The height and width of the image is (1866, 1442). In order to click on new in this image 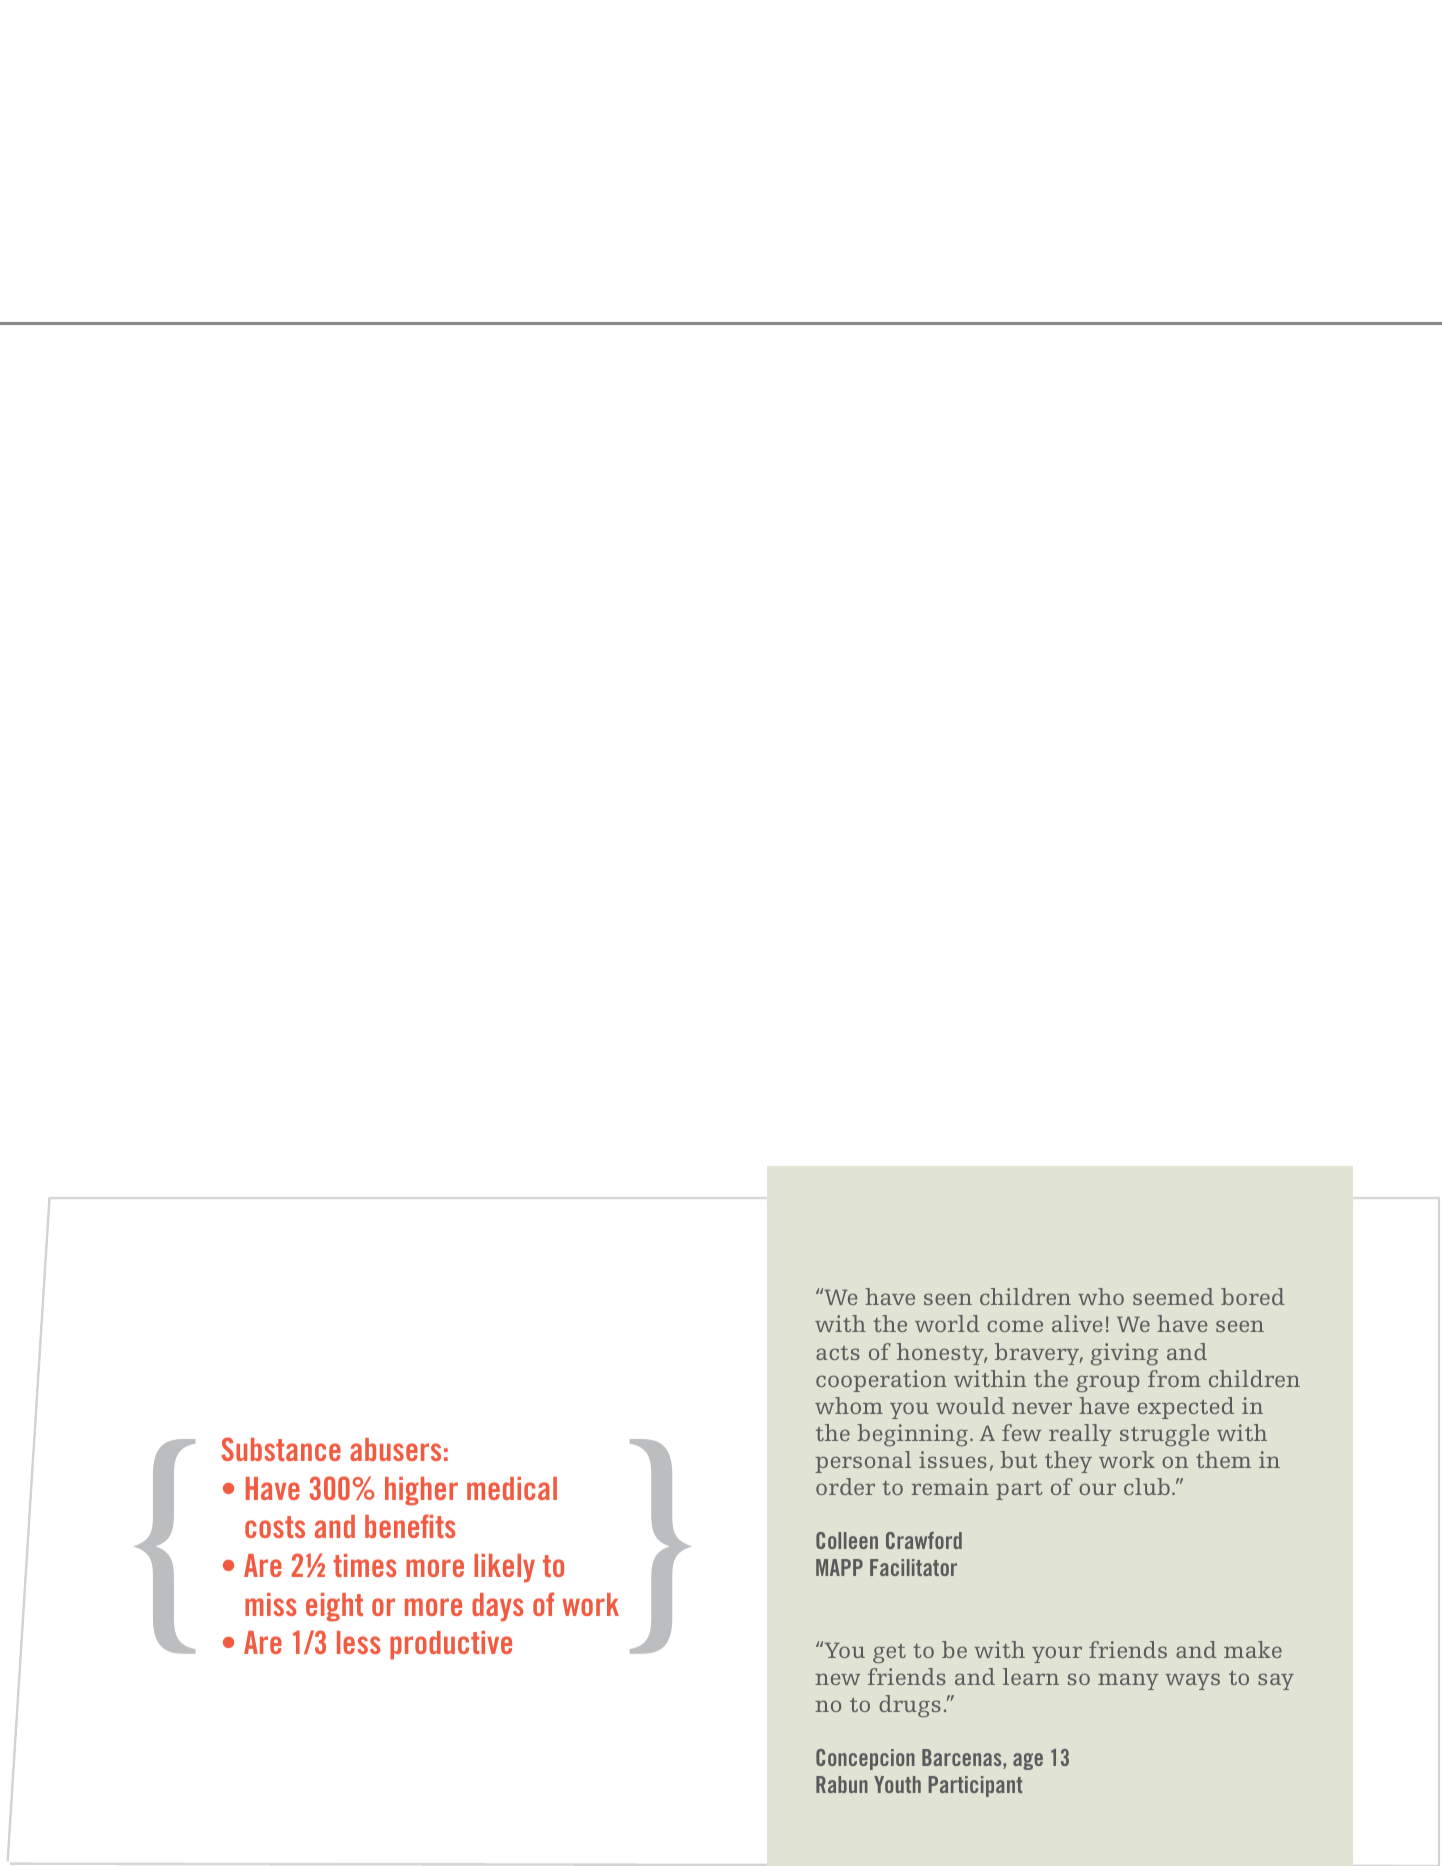, I will do `click(837, 1679)`.
